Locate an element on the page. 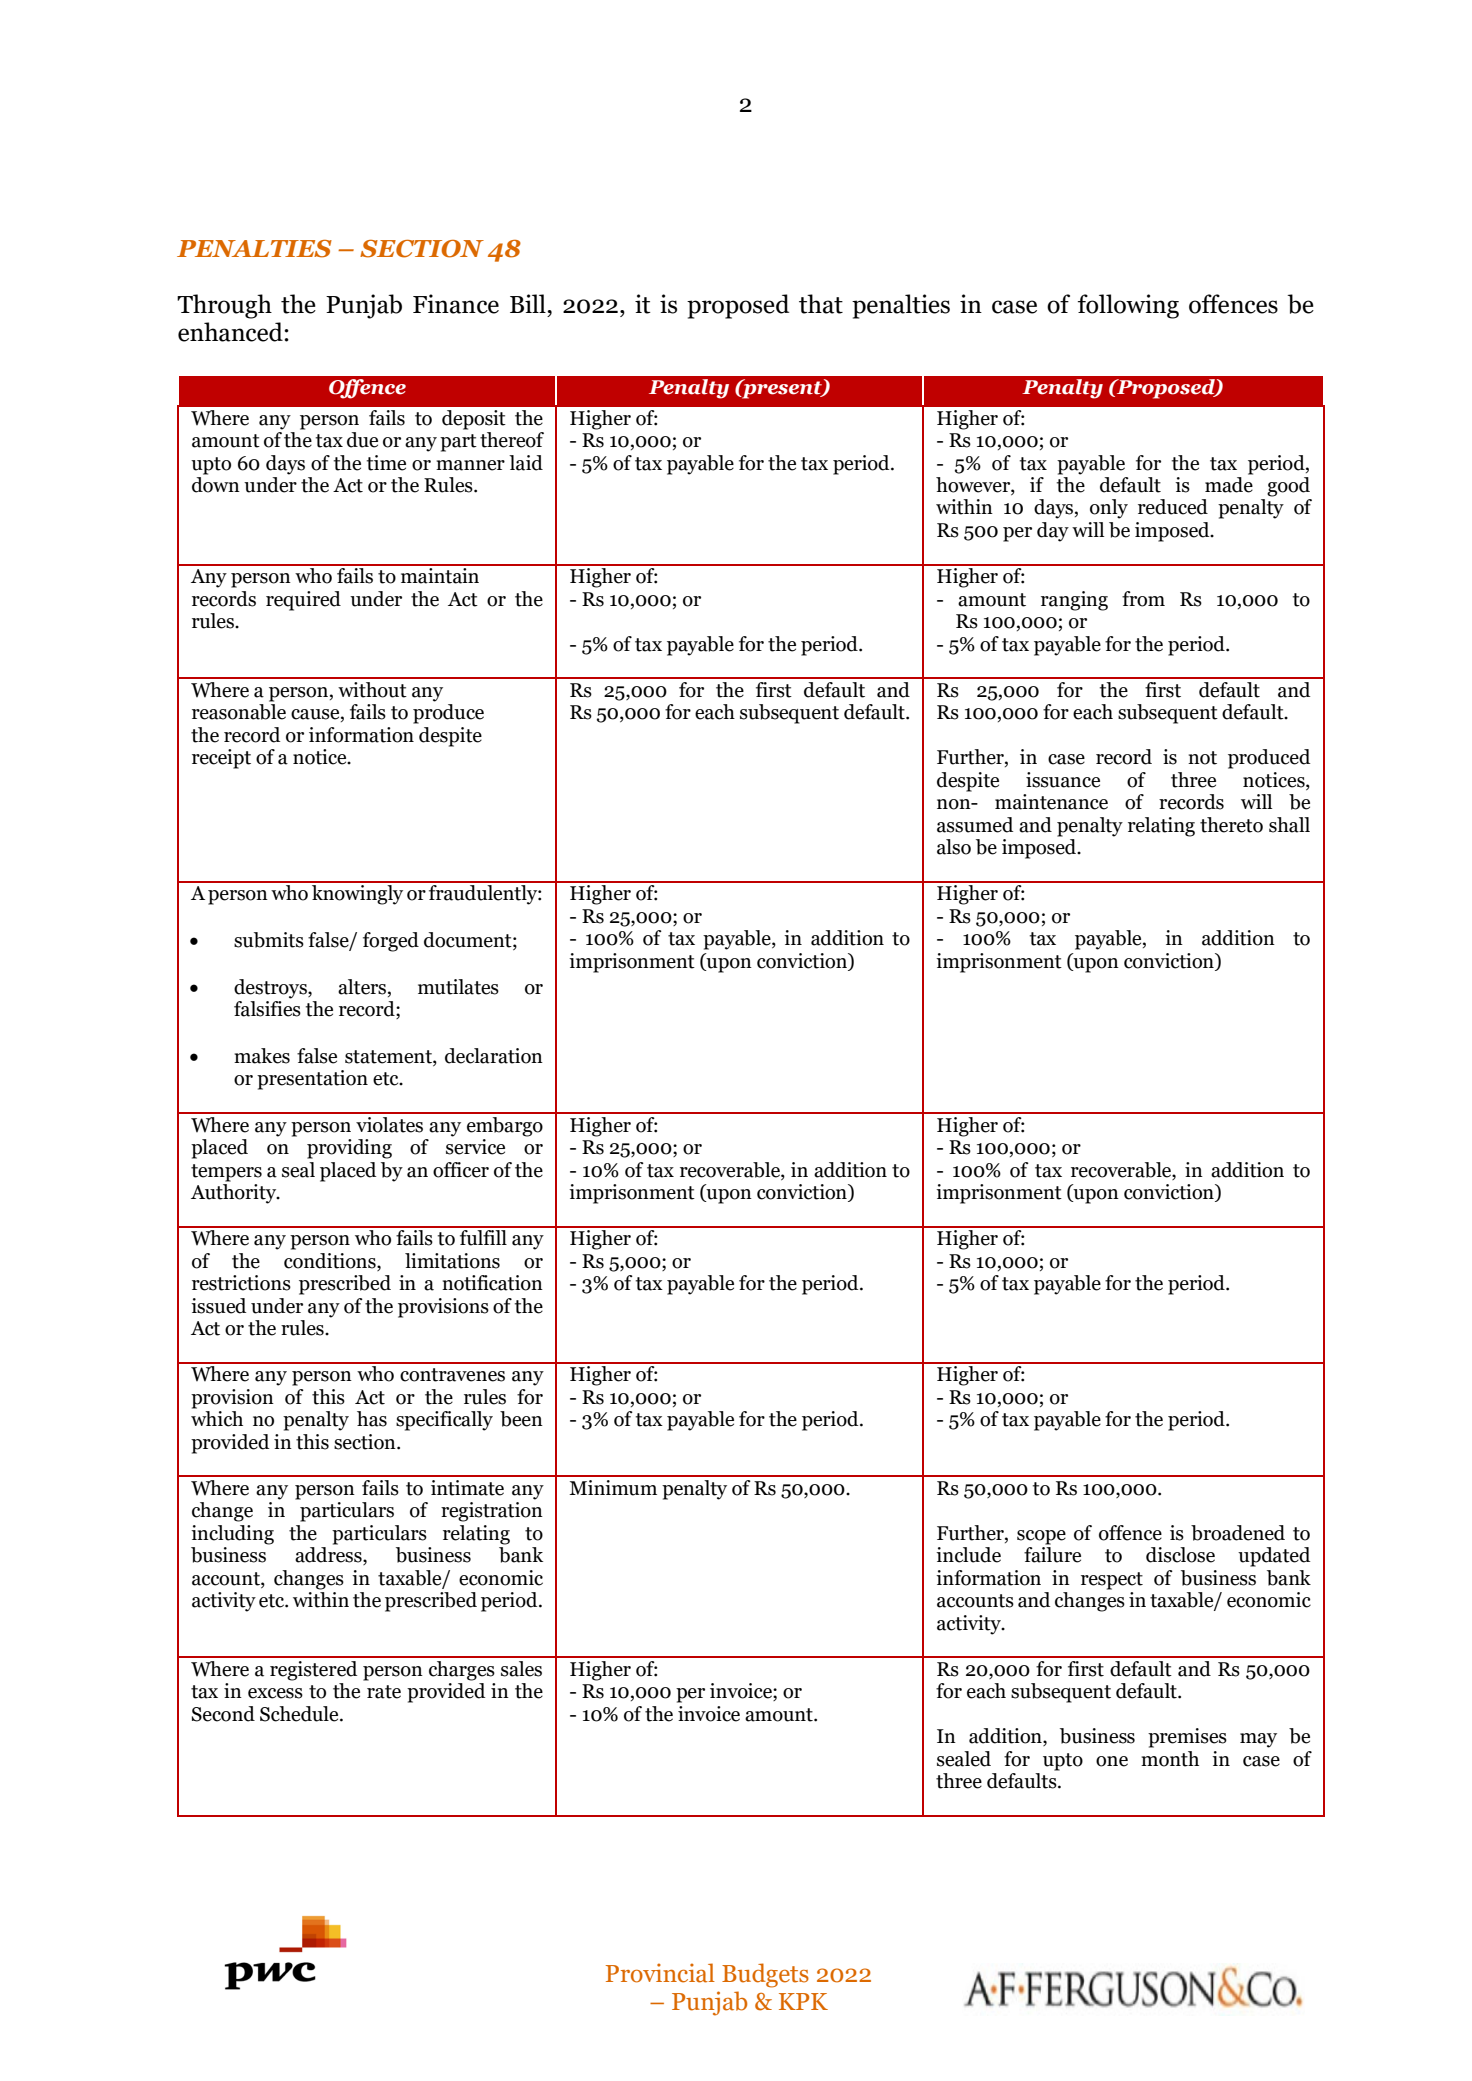 The height and width of the page is (2081, 1472). reasonable is located at coordinates (239, 712).
